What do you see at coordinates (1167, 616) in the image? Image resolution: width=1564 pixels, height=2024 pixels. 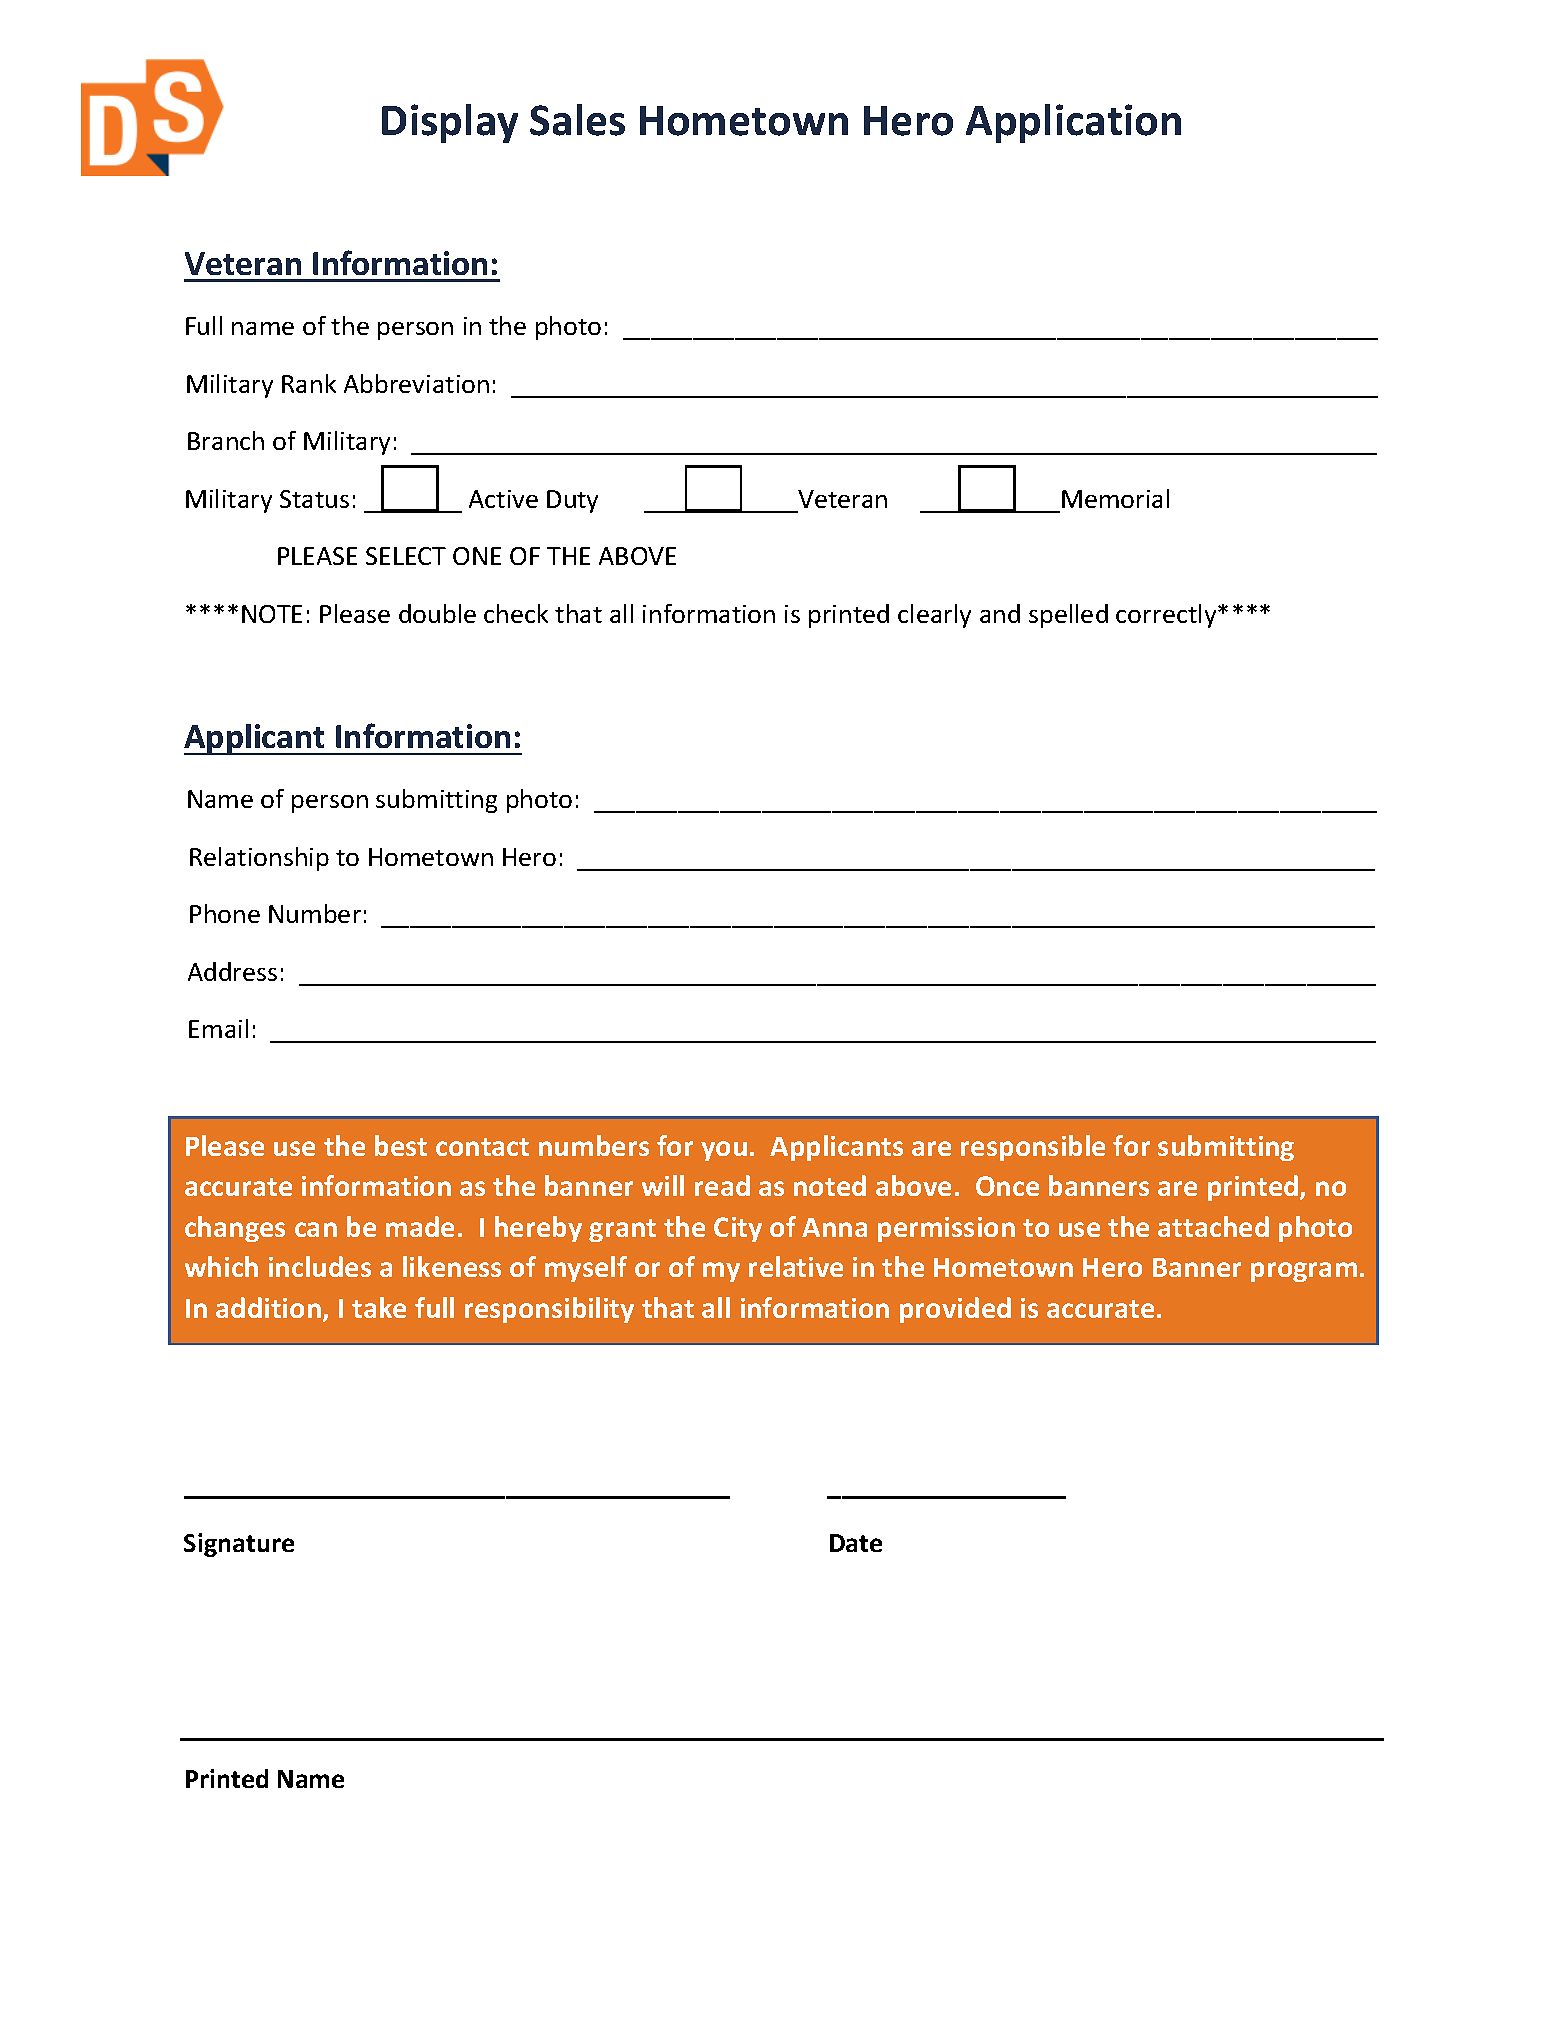 I see `correctly` at bounding box center [1167, 616].
